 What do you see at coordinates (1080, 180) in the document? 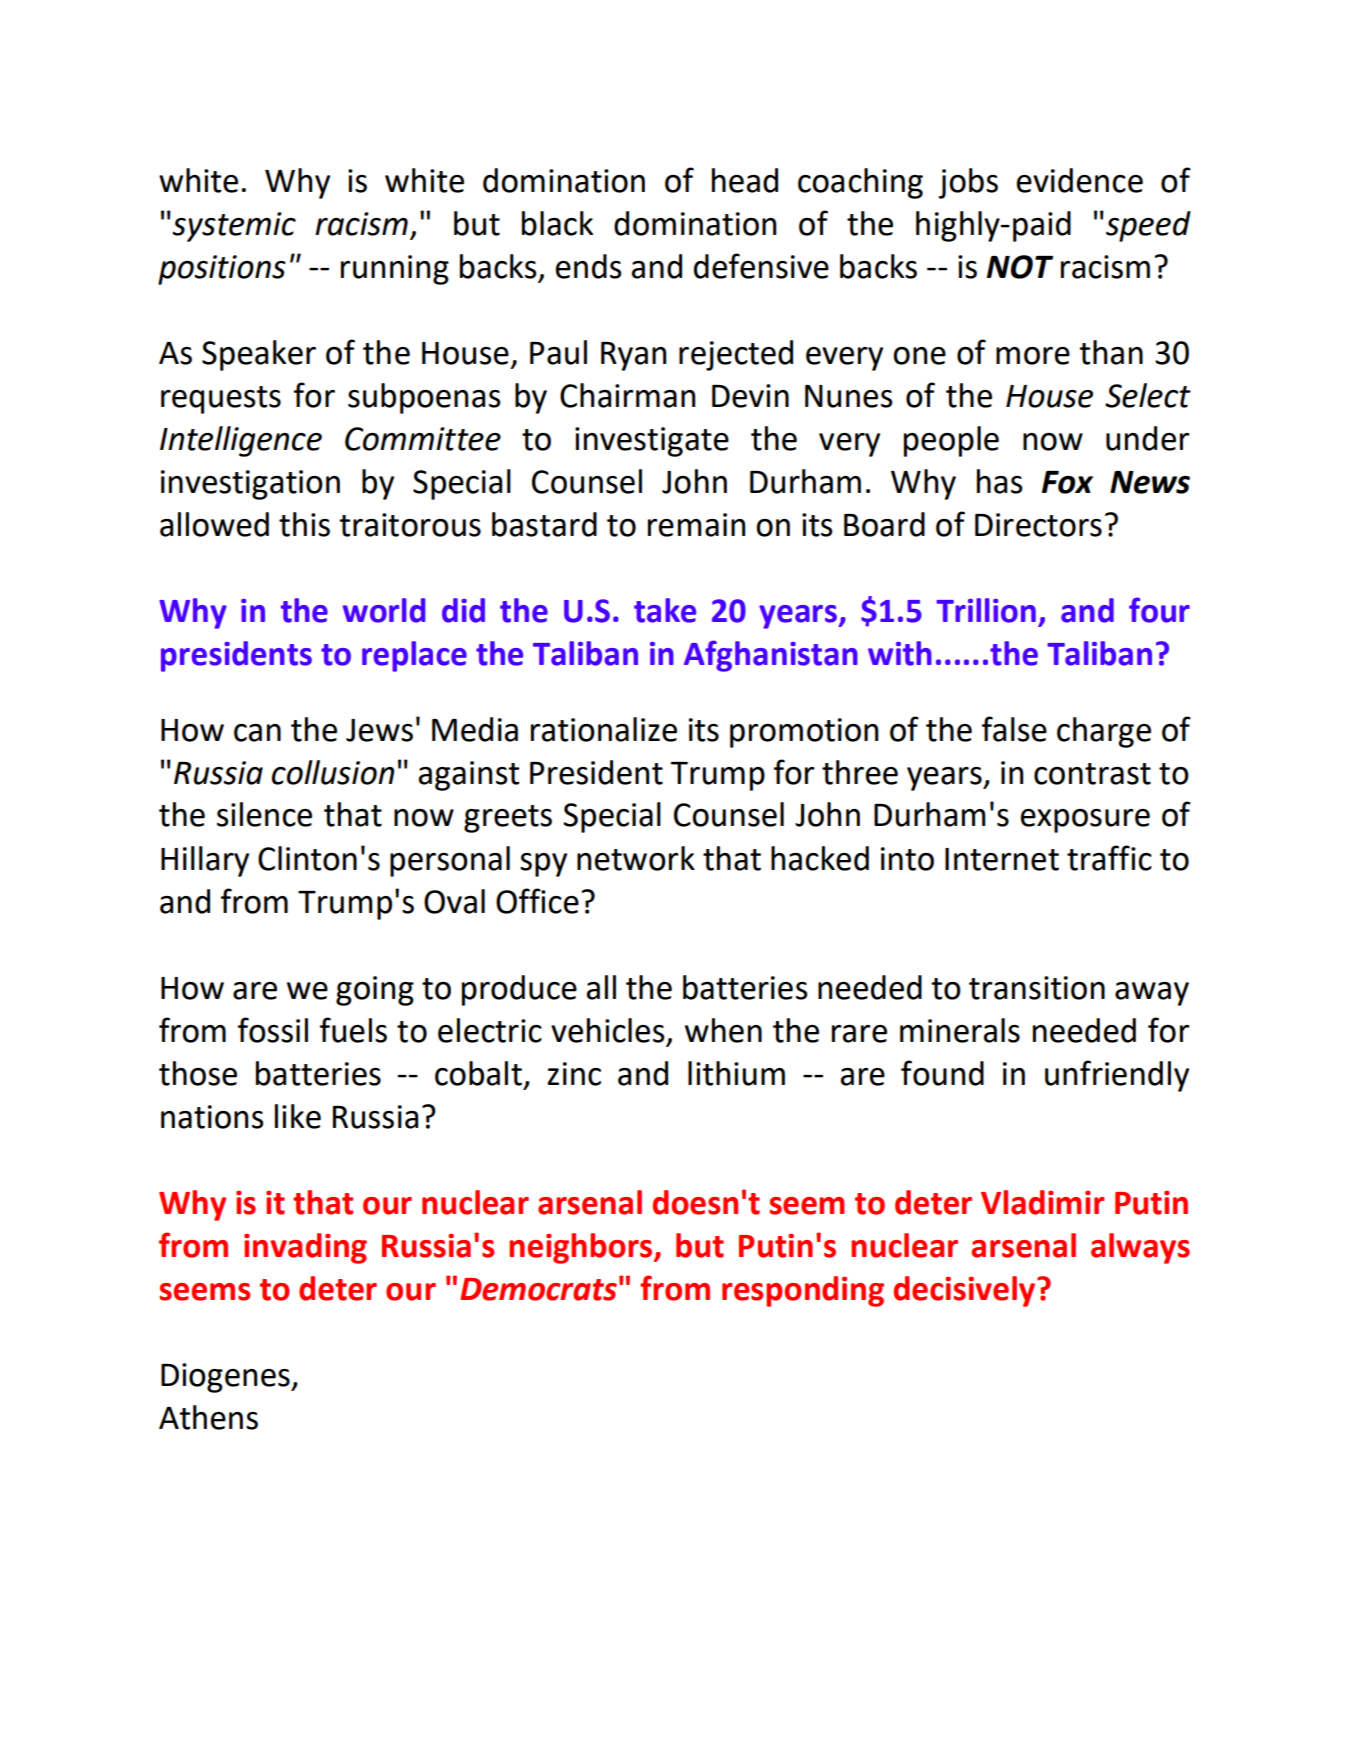
I see `evidence` at bounding box center [1080, 180].
